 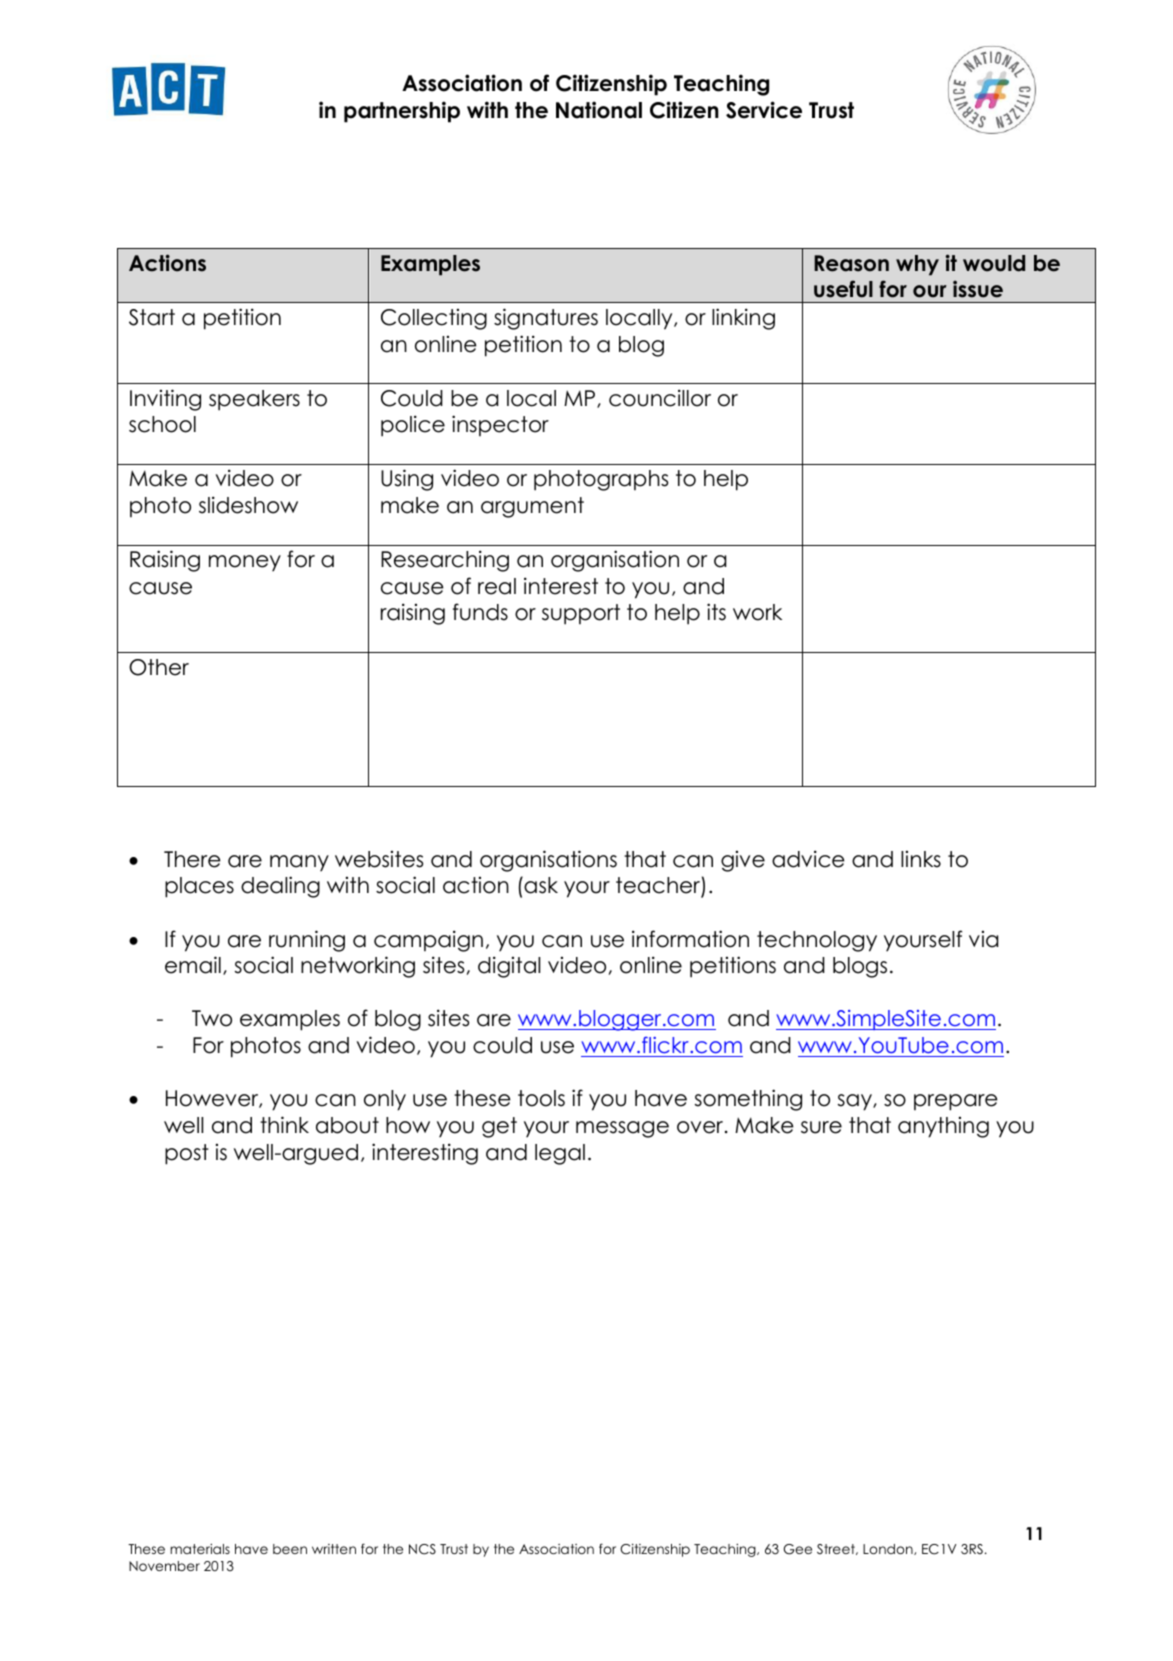 What do you see at coordinates (284, 1124) in the screenshot?
I see `think` at bounding box center [284, 1124].
